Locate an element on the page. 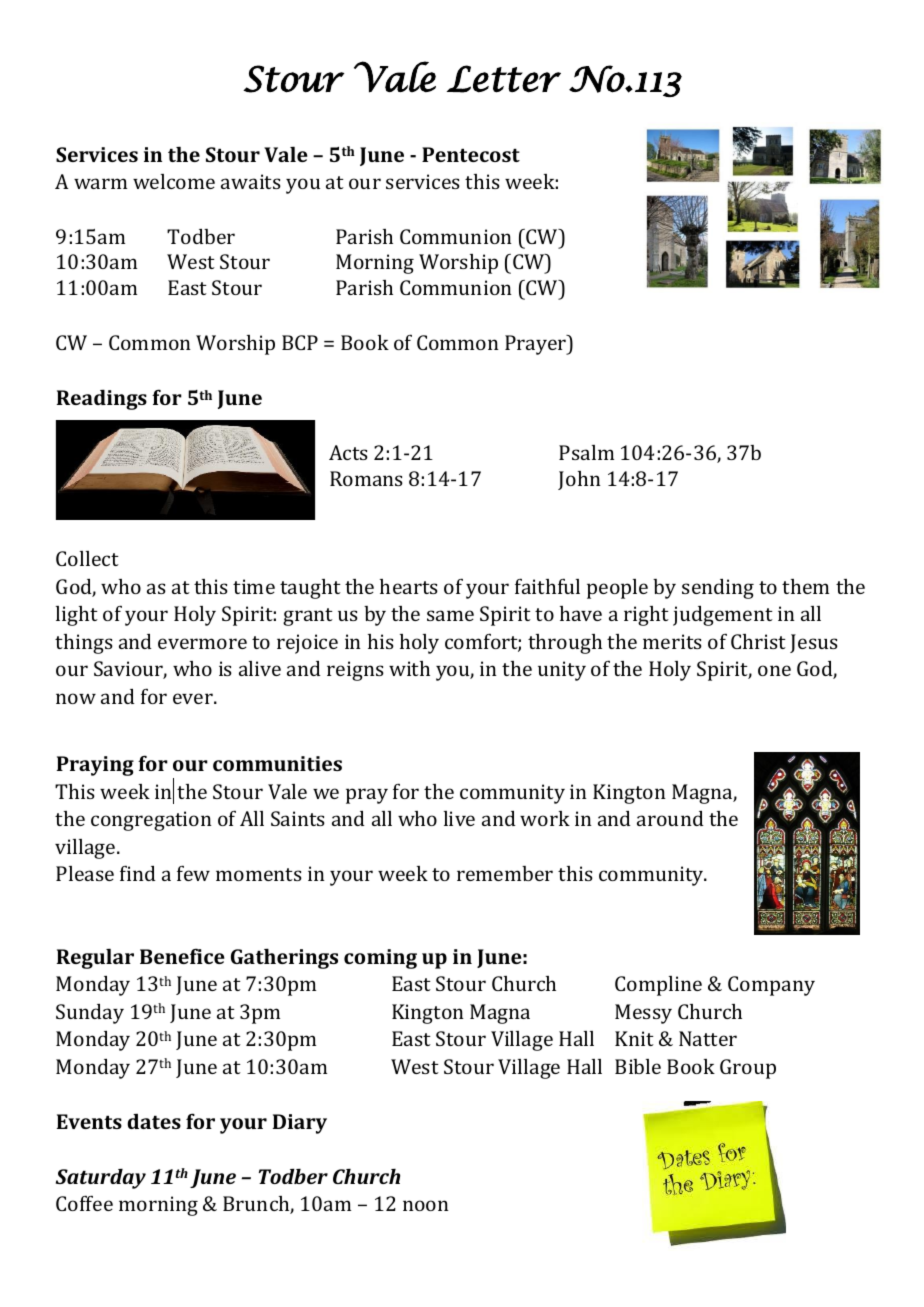 Image resolution: width=924 pixels, height=1307 pixels. Pentecost is located at coordinates (471, 154).
